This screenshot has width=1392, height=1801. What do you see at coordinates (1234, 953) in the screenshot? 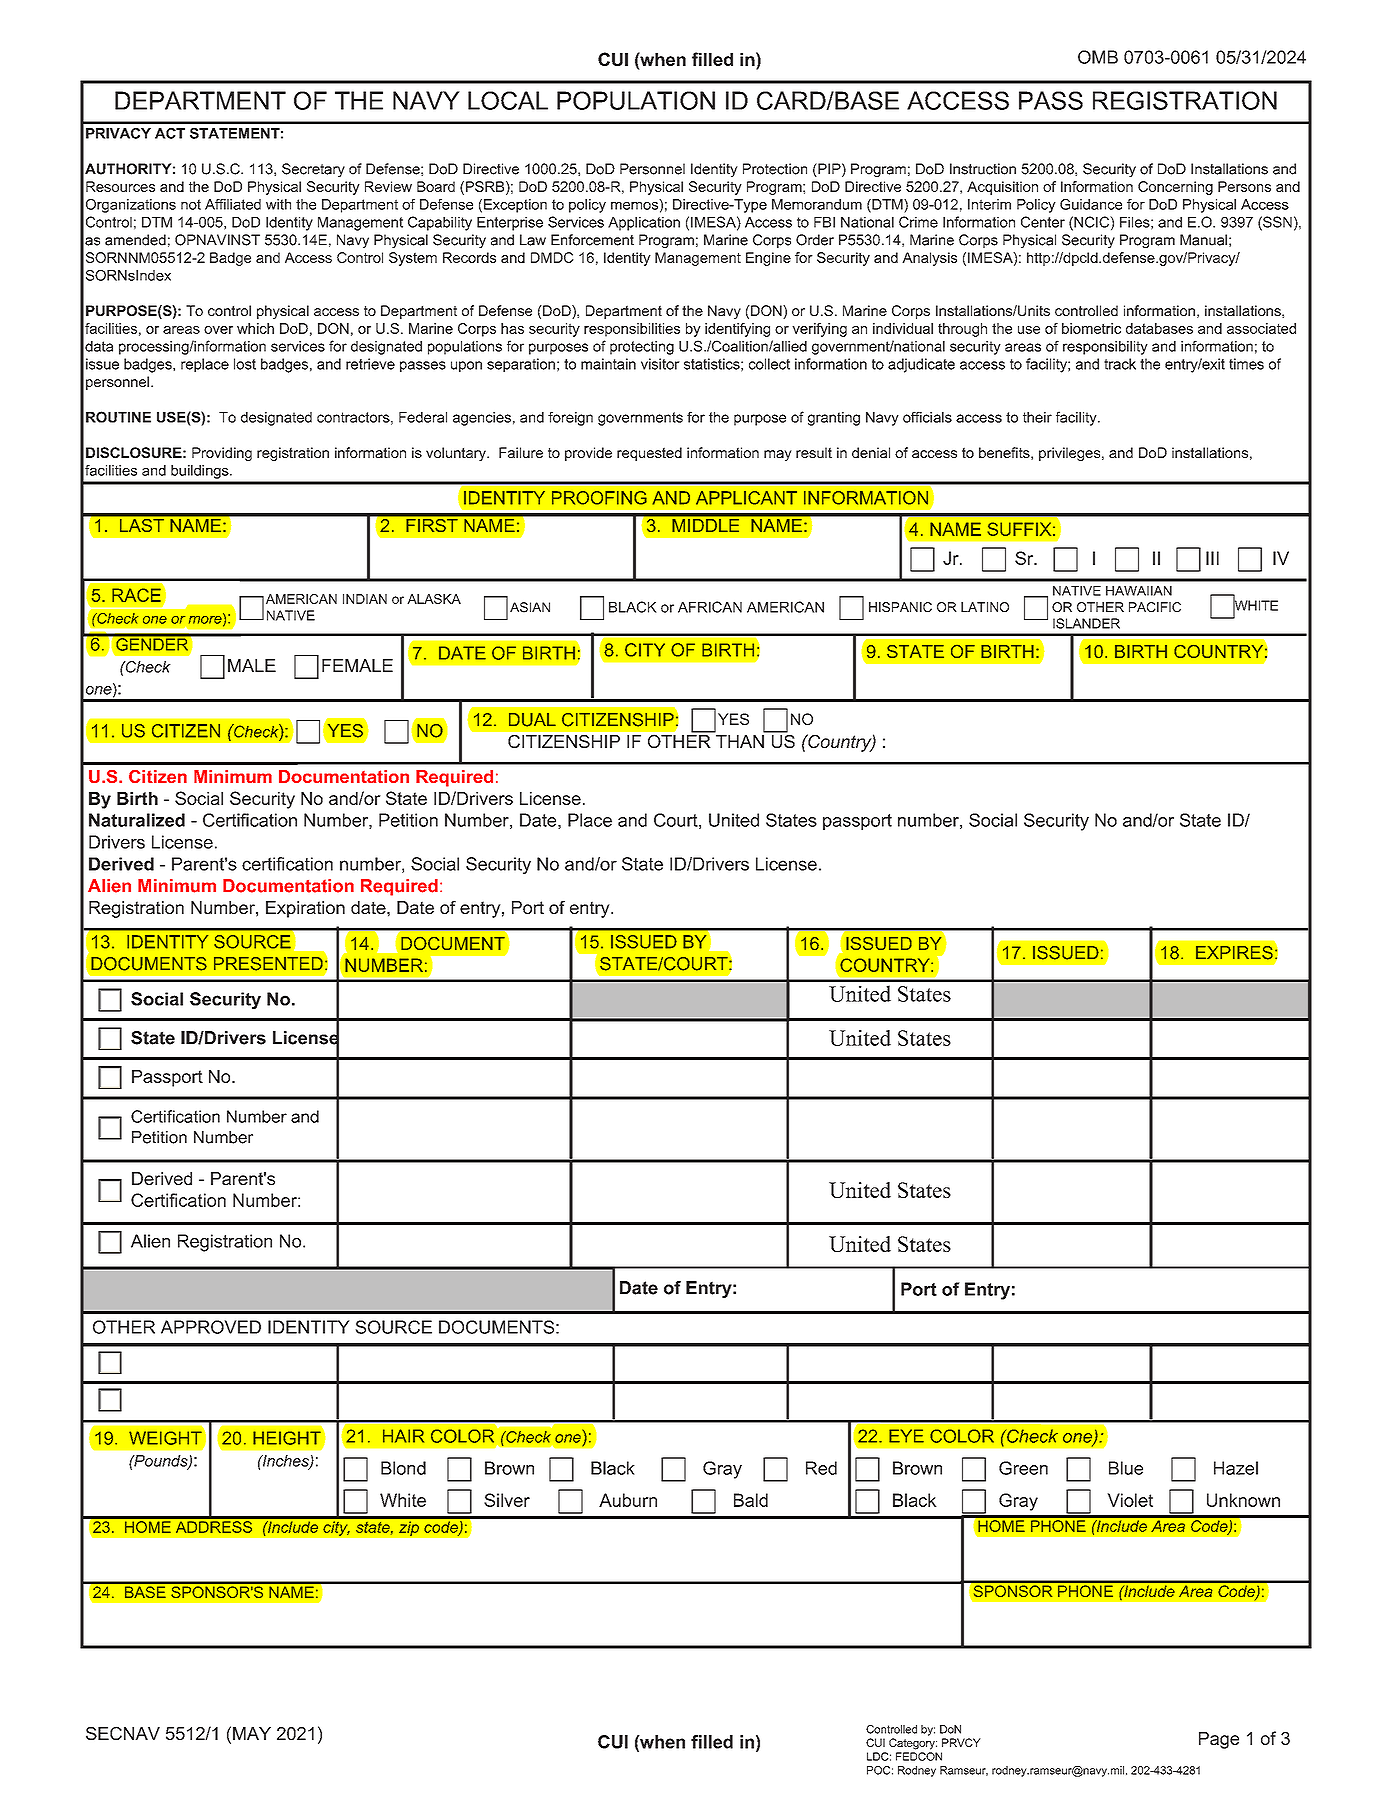
I see `EXPIRES` at bounding box center [1234, 953].
